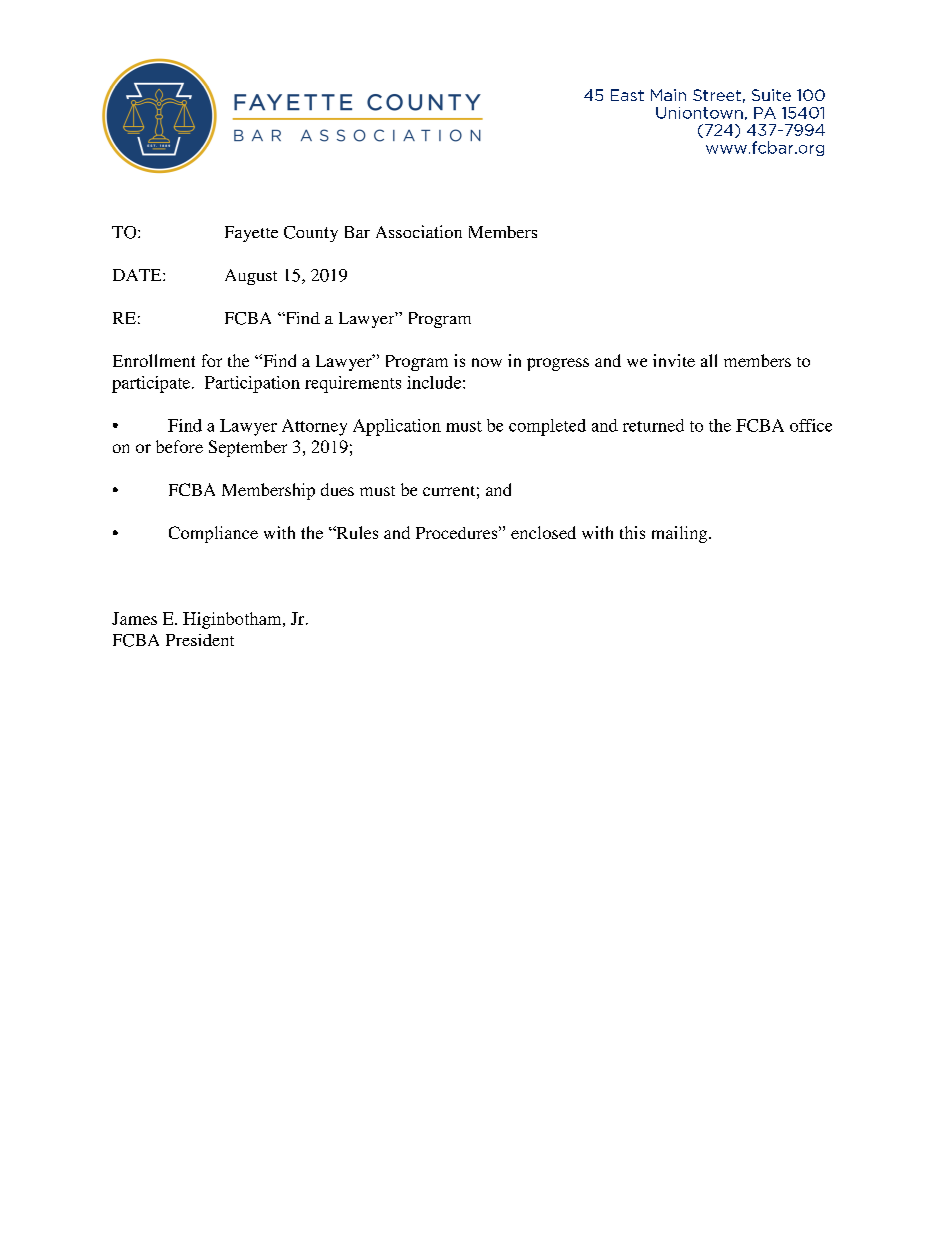  Describe the element at coordinates (709, 360) in the screenshot. I see `all` at that location.
